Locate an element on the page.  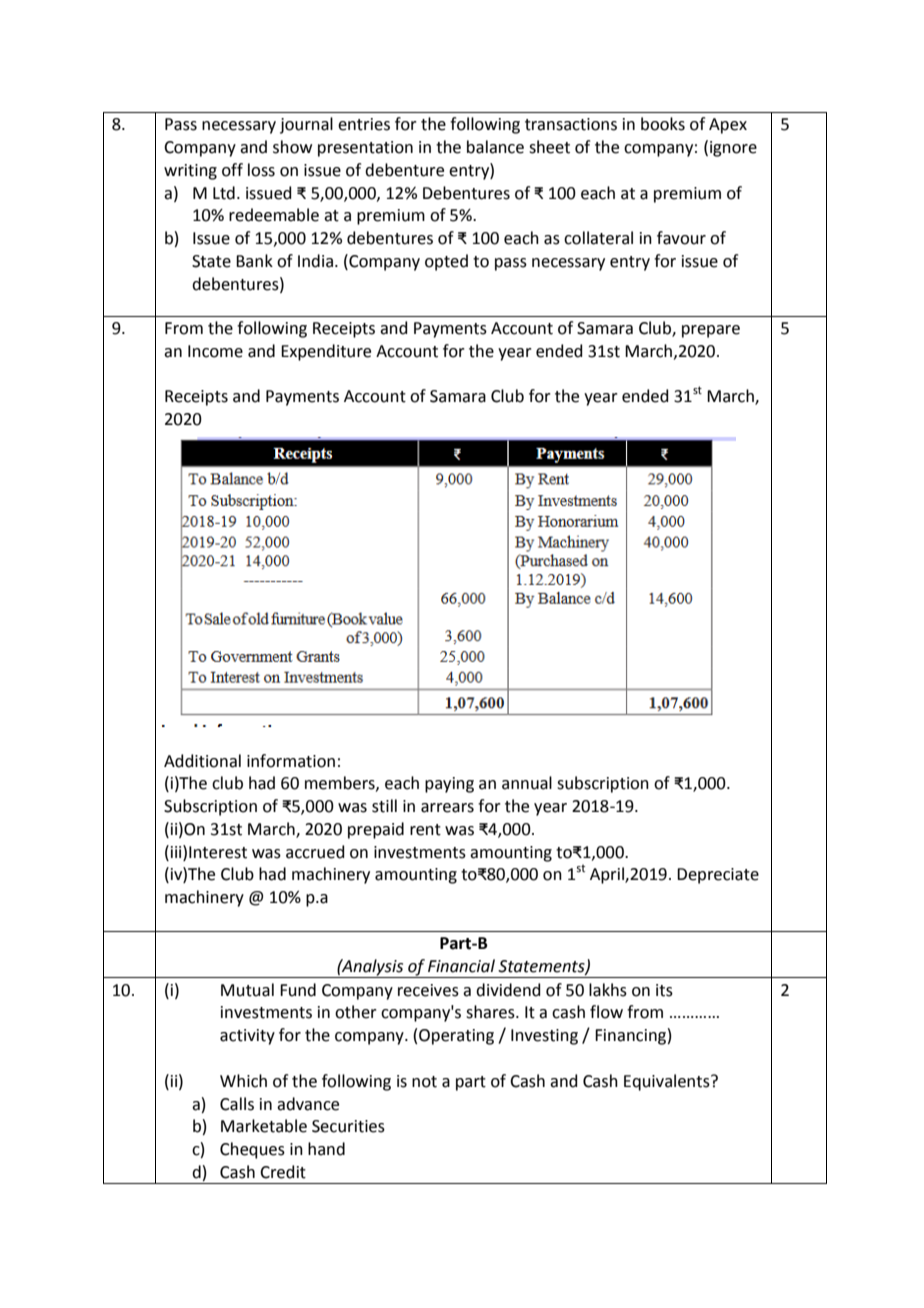
annual is located at coordinates (527, 783).
